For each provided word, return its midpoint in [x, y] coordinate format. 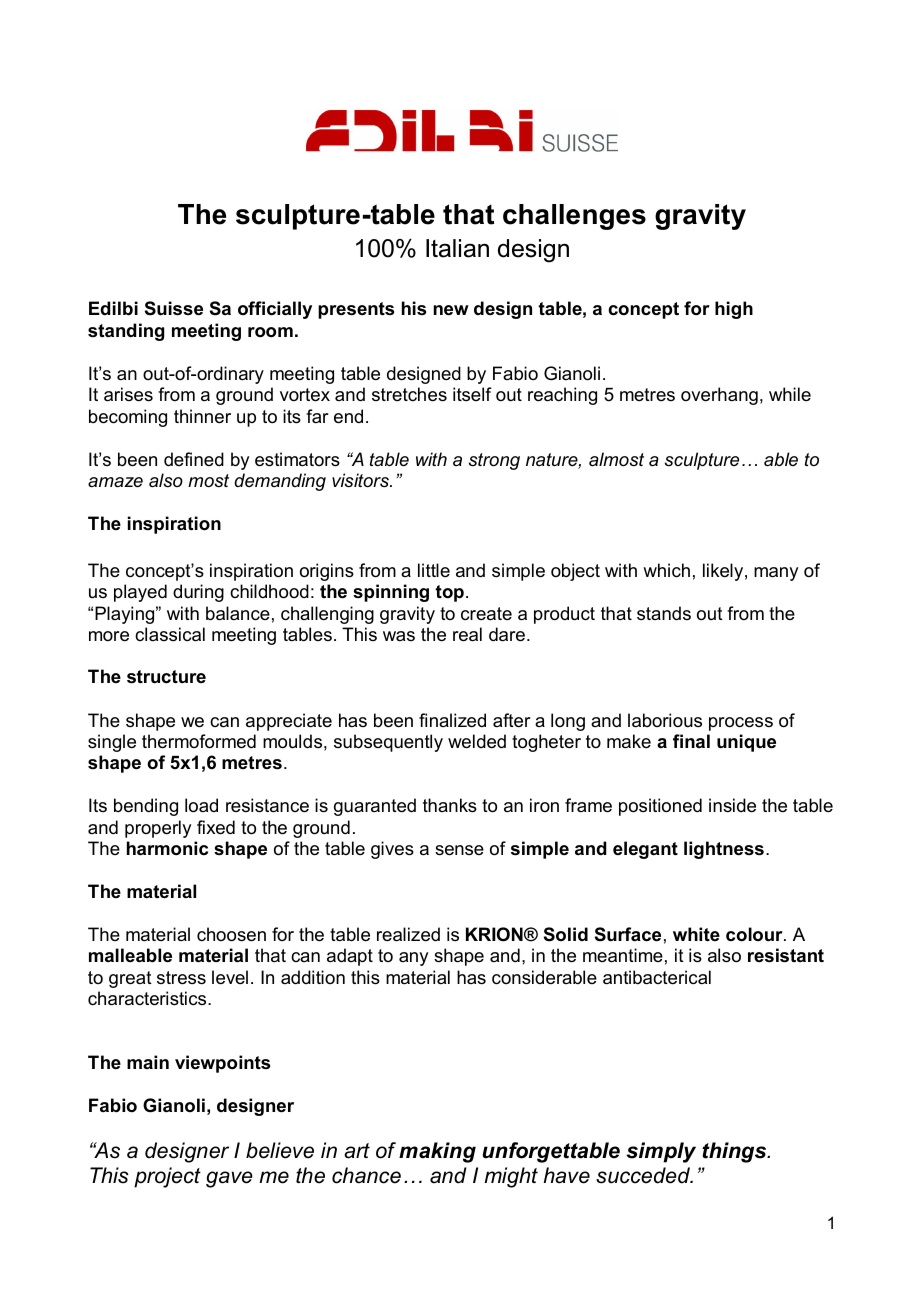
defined [194, 459]
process [741, 724]
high [734, 310]
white [696, 934]
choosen [231, 934]
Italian [457, 248]
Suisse [174, 308]
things [735, 1152]
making [437, 1152]
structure [166, 677]
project [167, 1177]
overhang [719, 396]
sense [459, 850]
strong [494, 461]
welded [477, 741]
